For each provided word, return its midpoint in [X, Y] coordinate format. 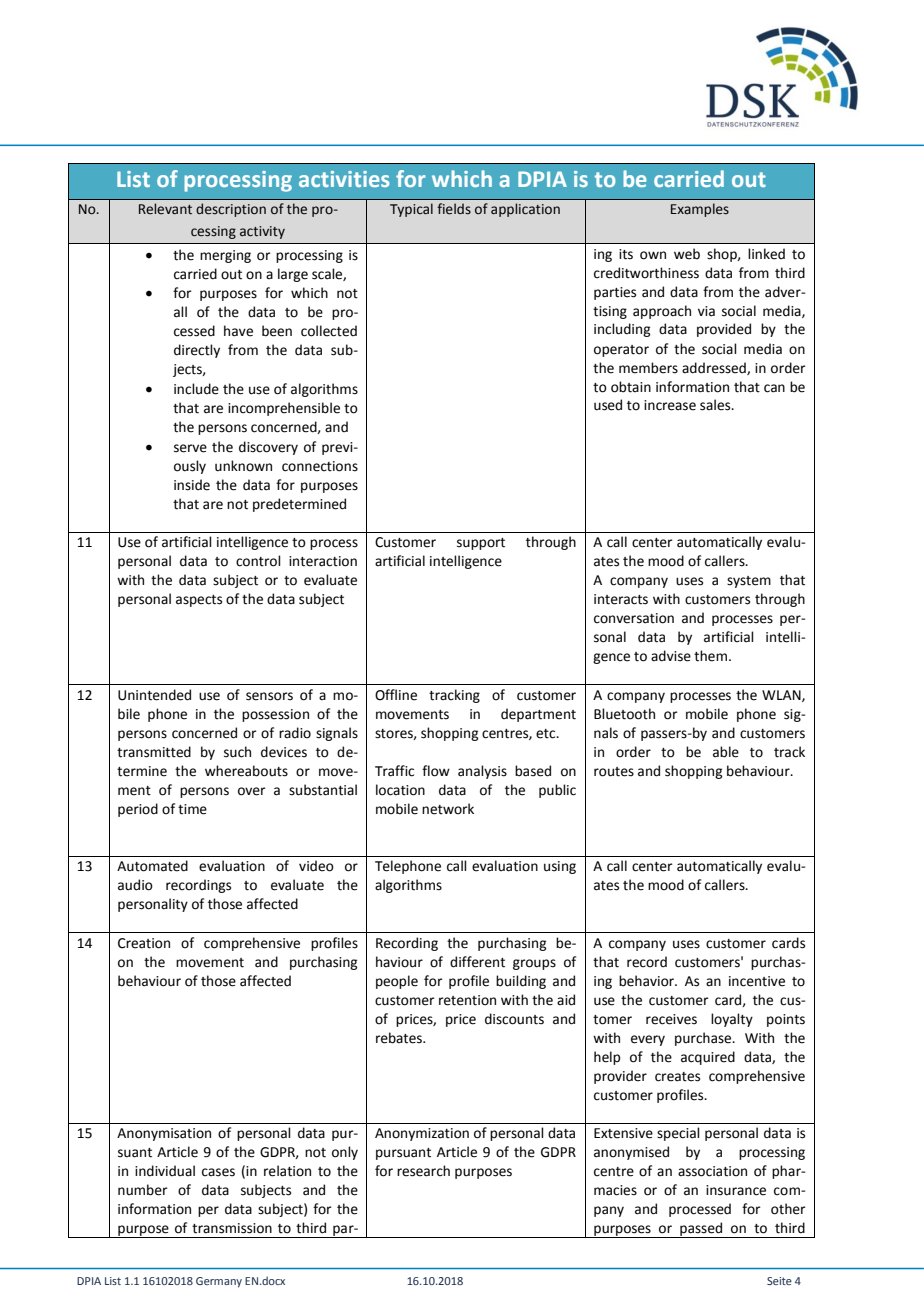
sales [716, 405]
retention [467, 1000]
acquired [708, 1058]
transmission [232, 1228]
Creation [144, 943]
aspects [199, 601]
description [231, 210]
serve [190, 448]
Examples [700, 210]
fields [454, 209]
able [726, 752]
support [481, 544]
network [448, 809]
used [608, 405]
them [710, 656]
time [192, 809]
